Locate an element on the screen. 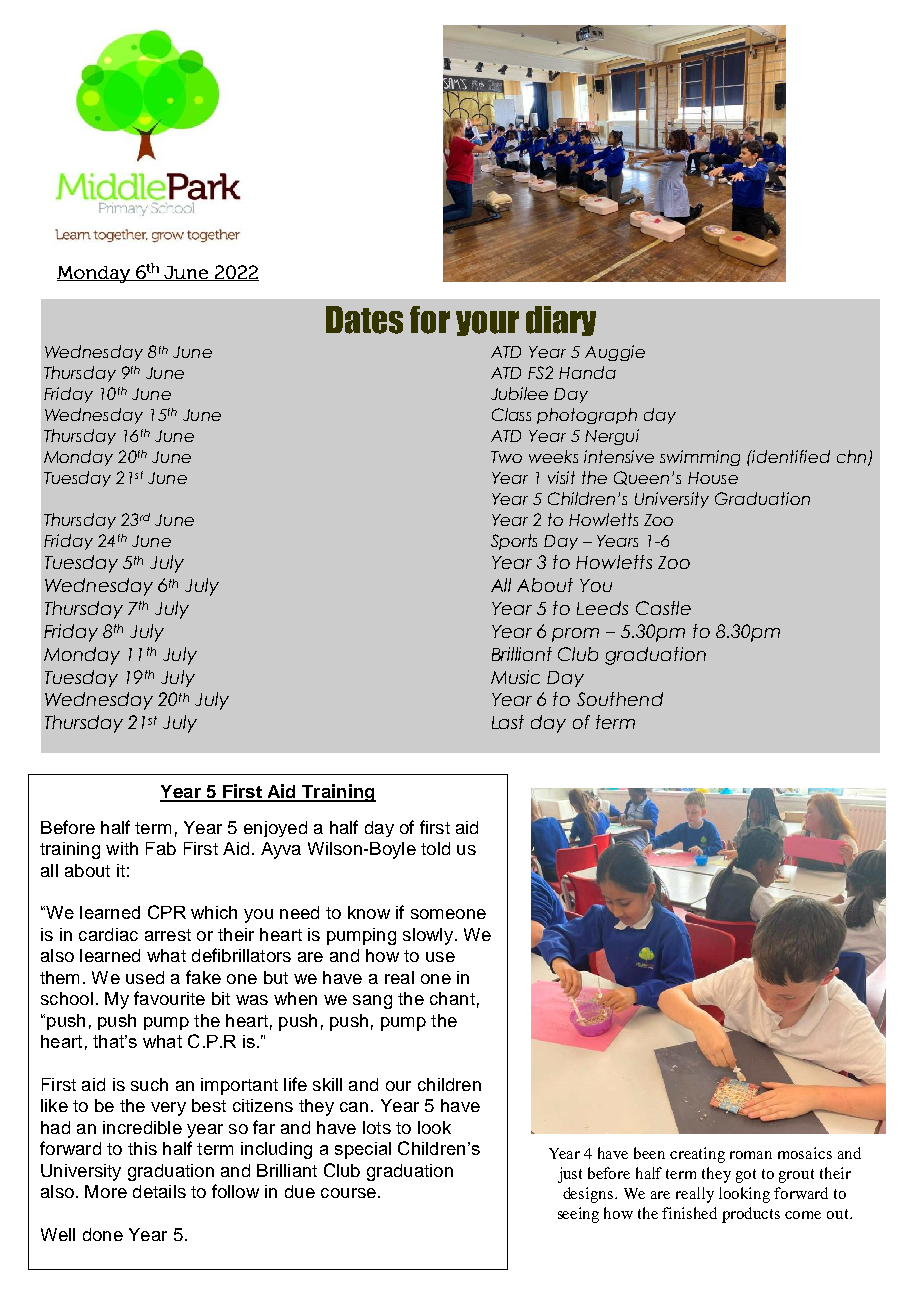  Leeds is located at coordinates (602, 608).
